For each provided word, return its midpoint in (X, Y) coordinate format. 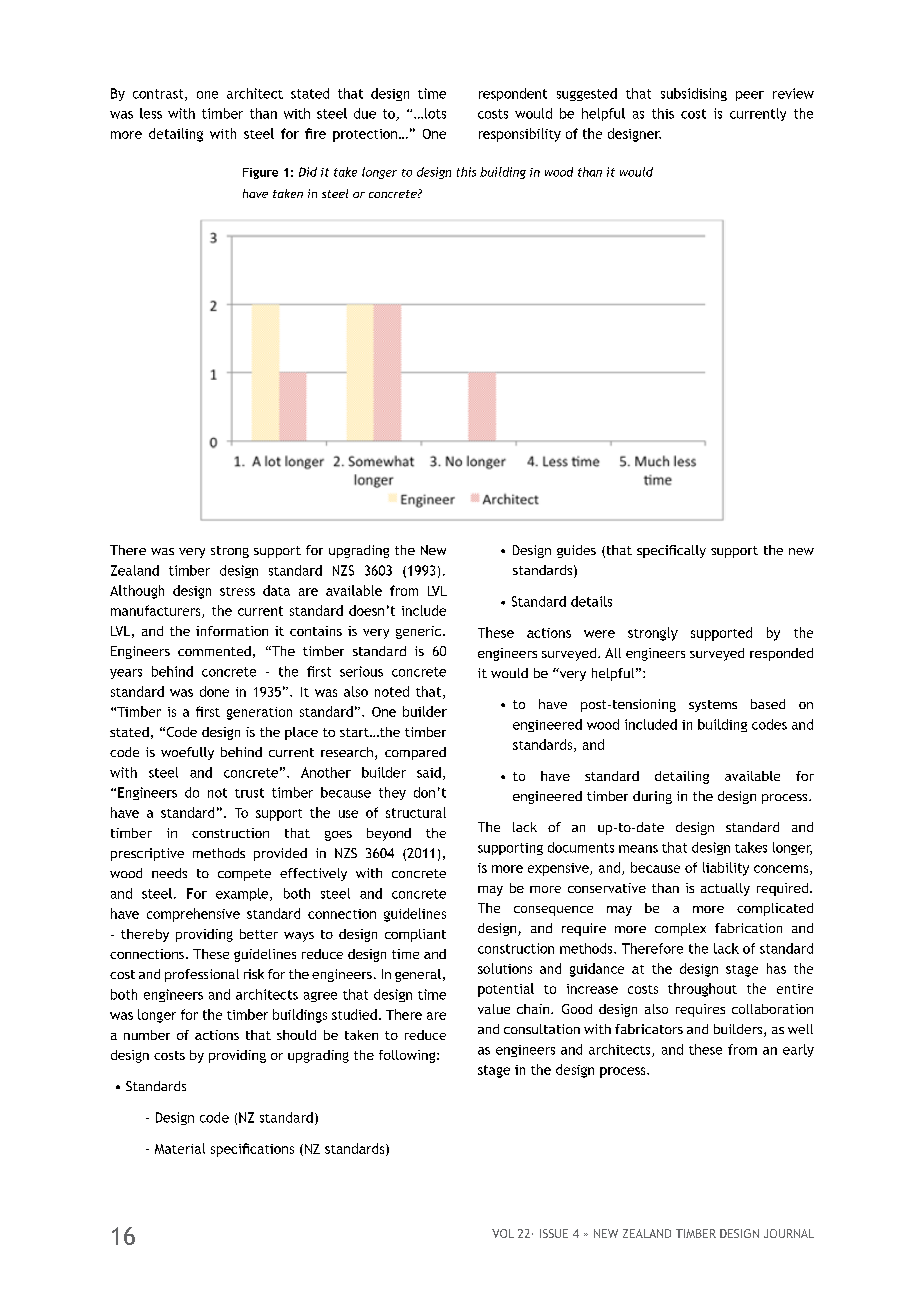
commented (214, 651)
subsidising (694, 94)
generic (418, 632)
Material (180, 1148)
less (151, 113)
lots (434, 113)
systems (713, 706)
